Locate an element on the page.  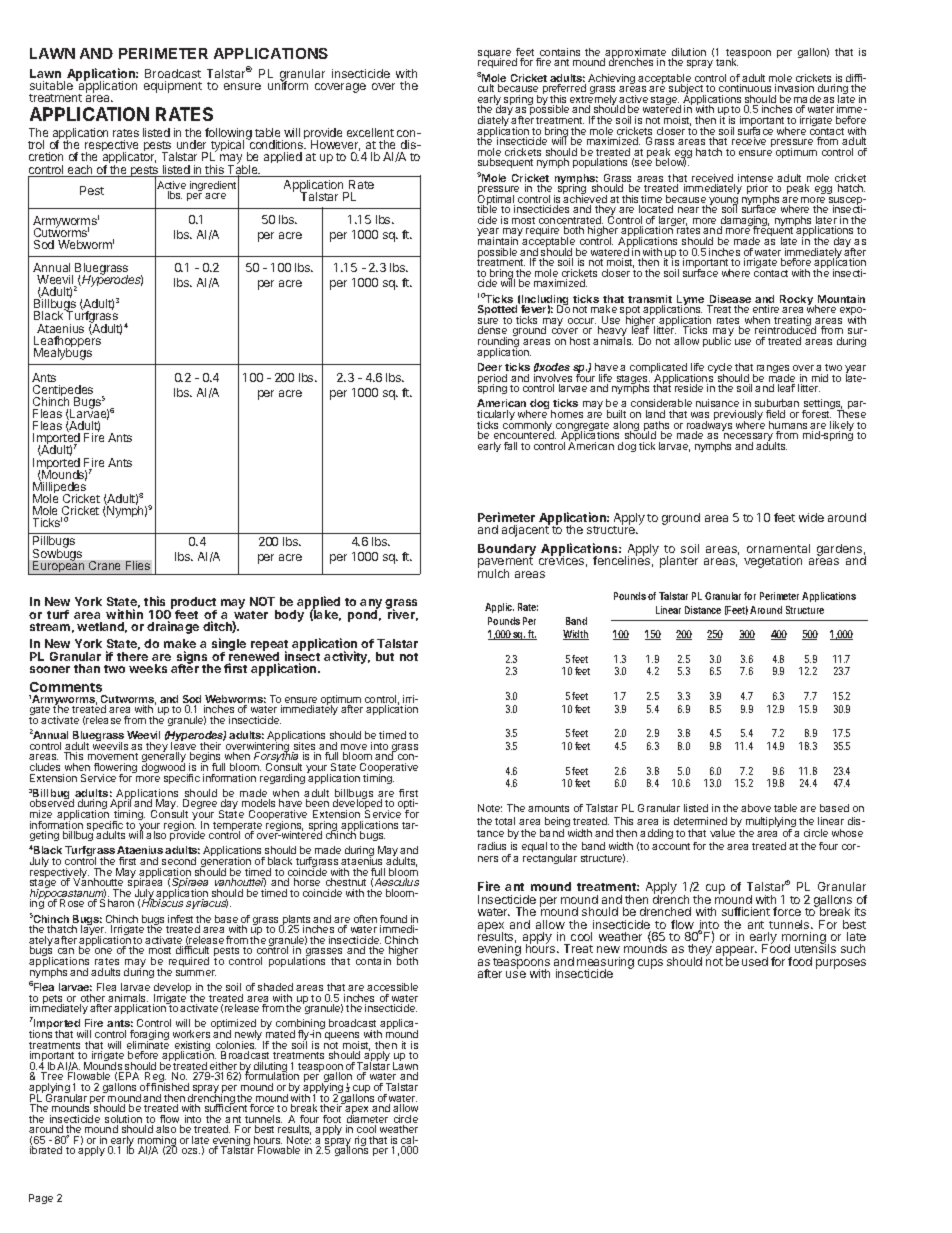
excellent is located at coordinates (370, 132).
